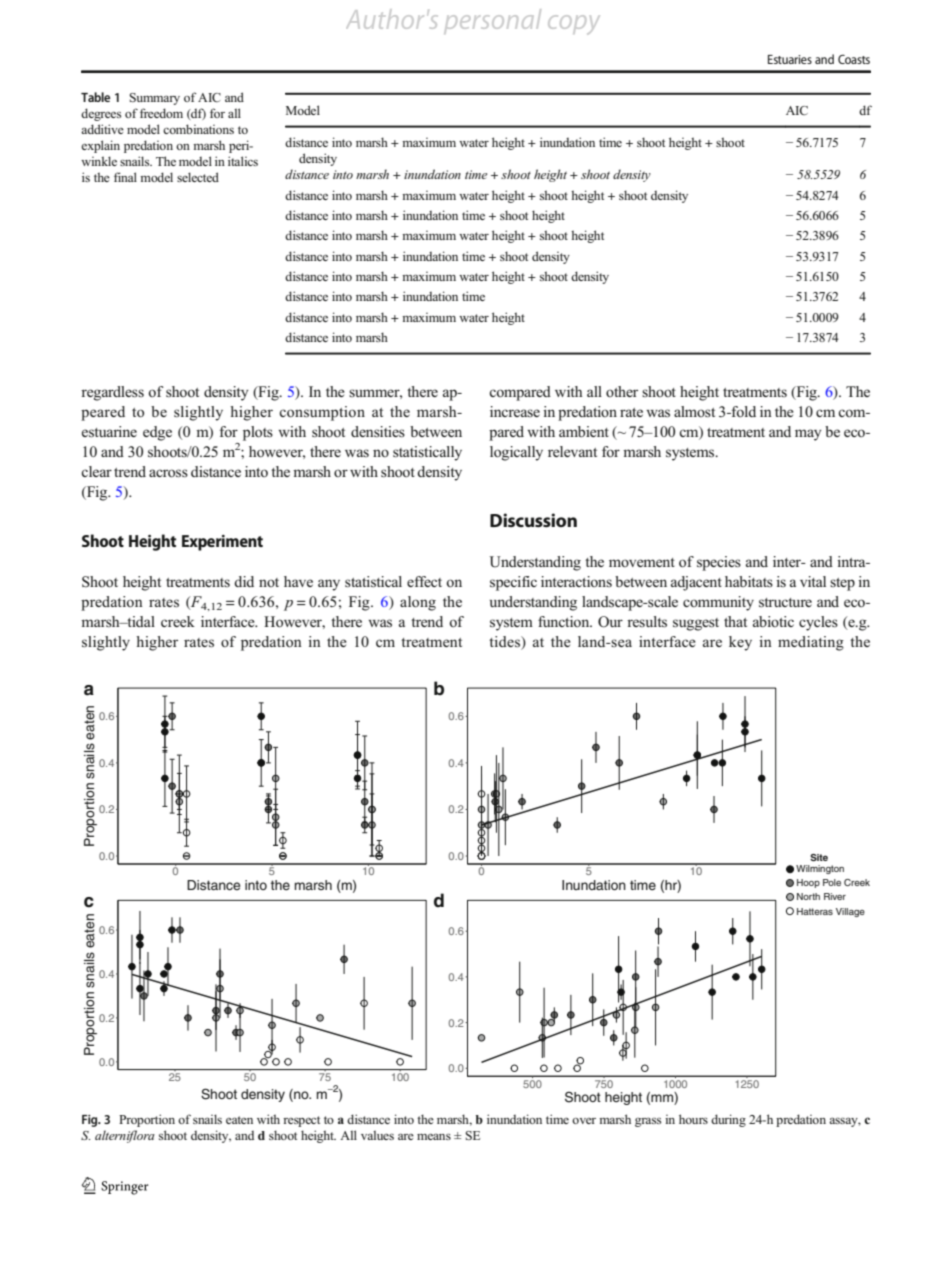 The image size is (952, 1265). Describe the element at coordinates (790, 59) in the page. I see `Estuaries` at that location.
